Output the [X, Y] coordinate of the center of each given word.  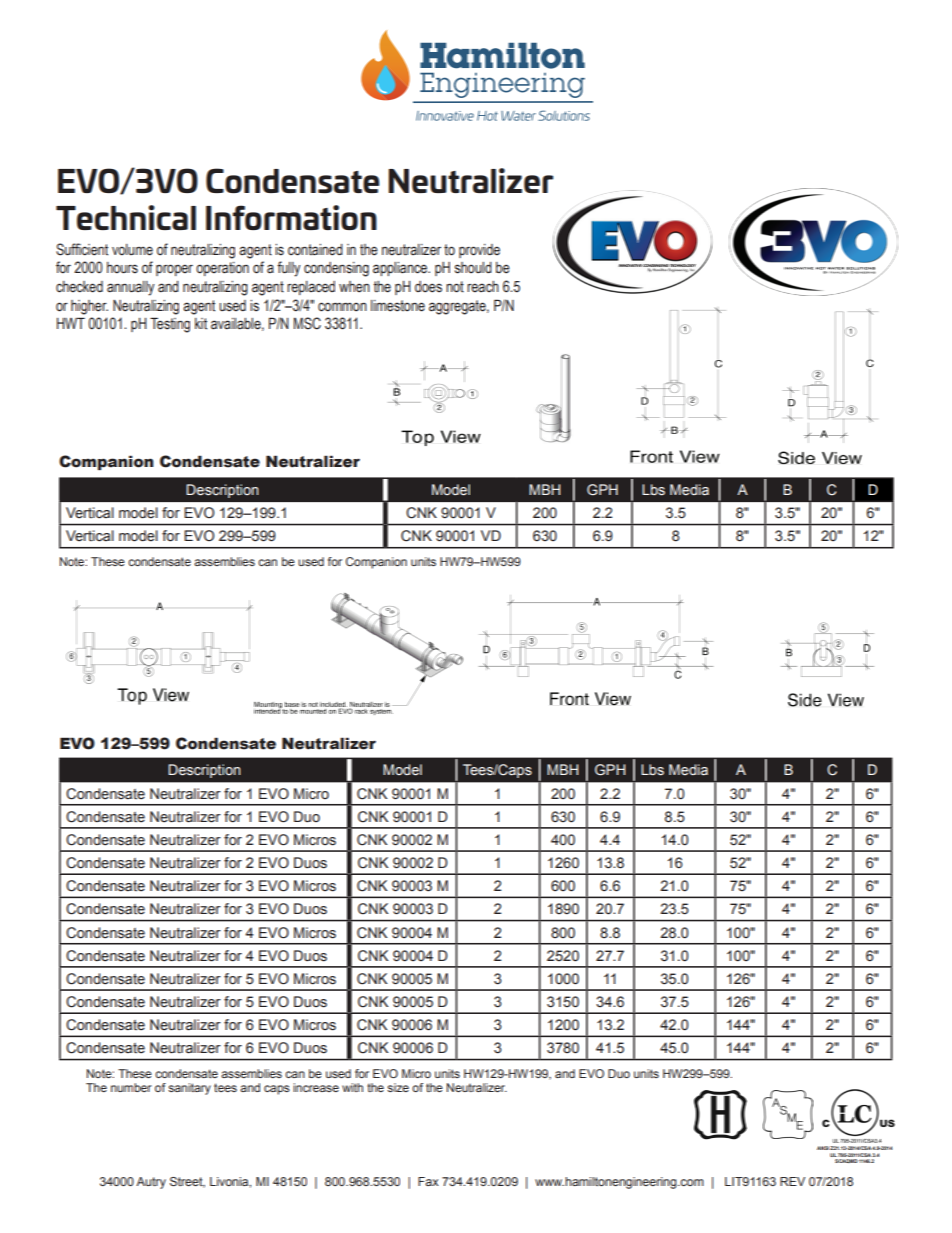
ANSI [823, 1148]
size [398, 1087]
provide [479, 251]
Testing [170, 325]
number [131, 1087]
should [473, 268]
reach [483, 286]
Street [187, 1182]
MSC [307, 323]
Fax [428, 1181]
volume [132, 250]
